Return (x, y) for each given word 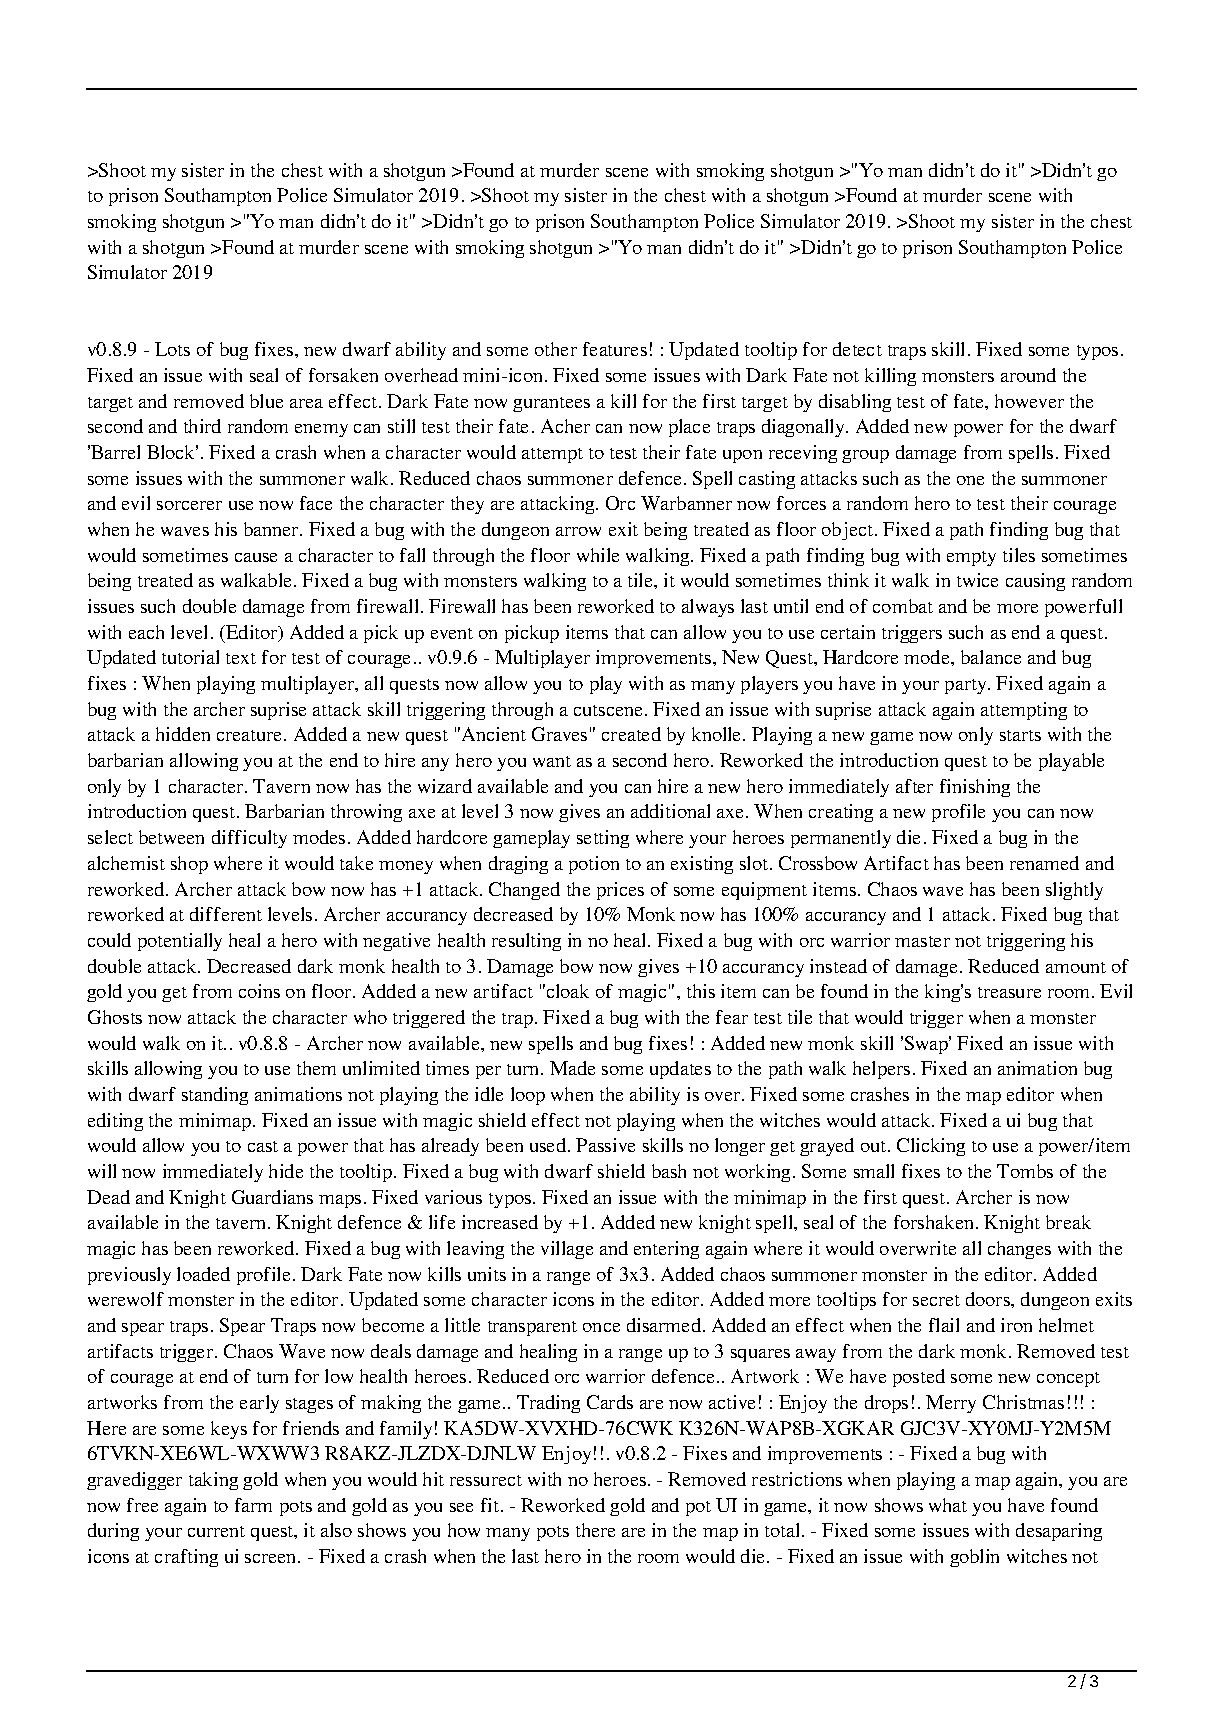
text (241, 658)
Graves (559, 734)
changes (1019, 1250)
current (216, 1531)
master (922, 941)
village (567, 1250)
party (967, 686)
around (1028, 375)
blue (266, 401)
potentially (180, 942)
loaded (203, 1274)
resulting (526, 942)
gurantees (551, 404)
